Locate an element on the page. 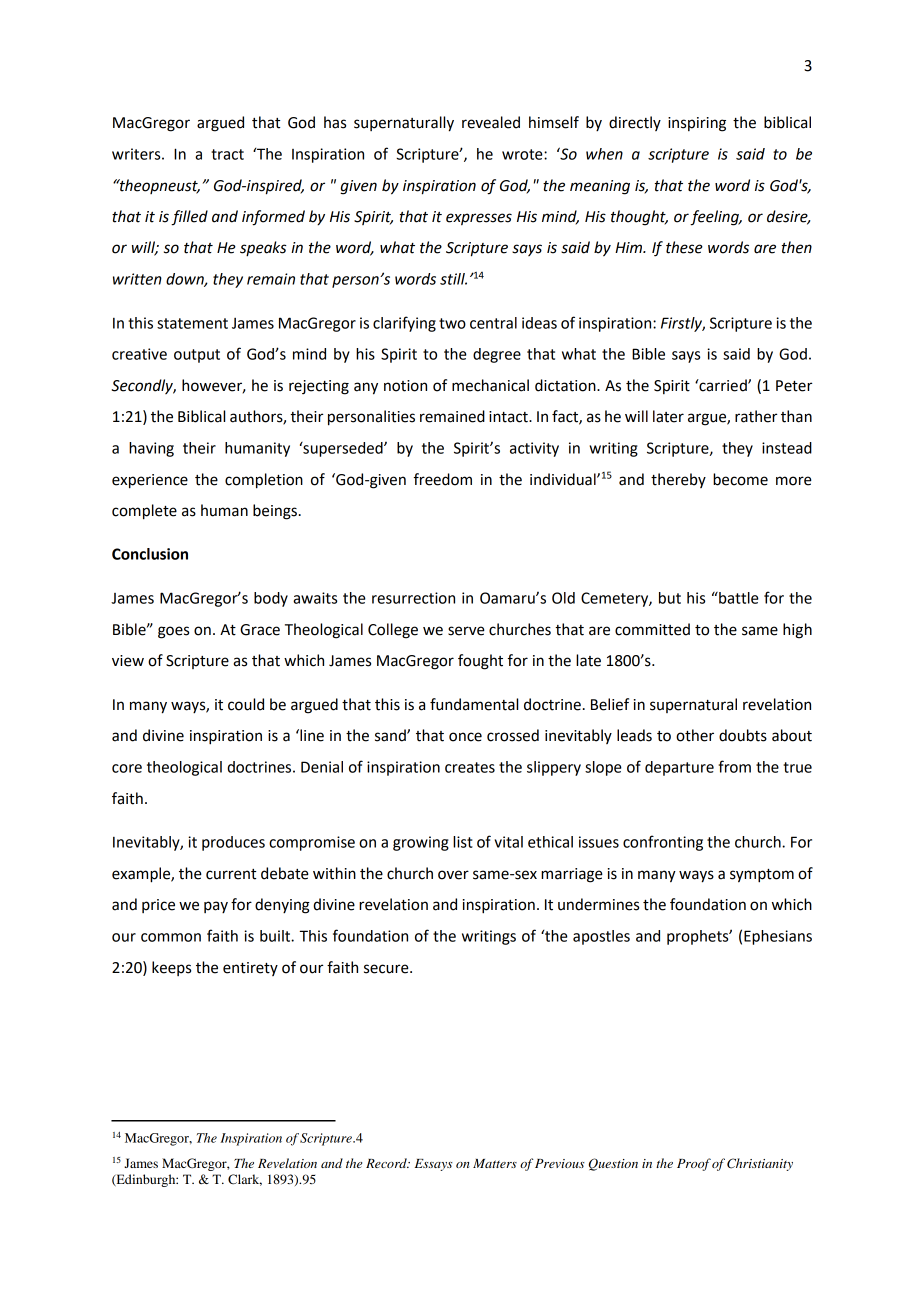  become is located at coordinates (740, 479).
